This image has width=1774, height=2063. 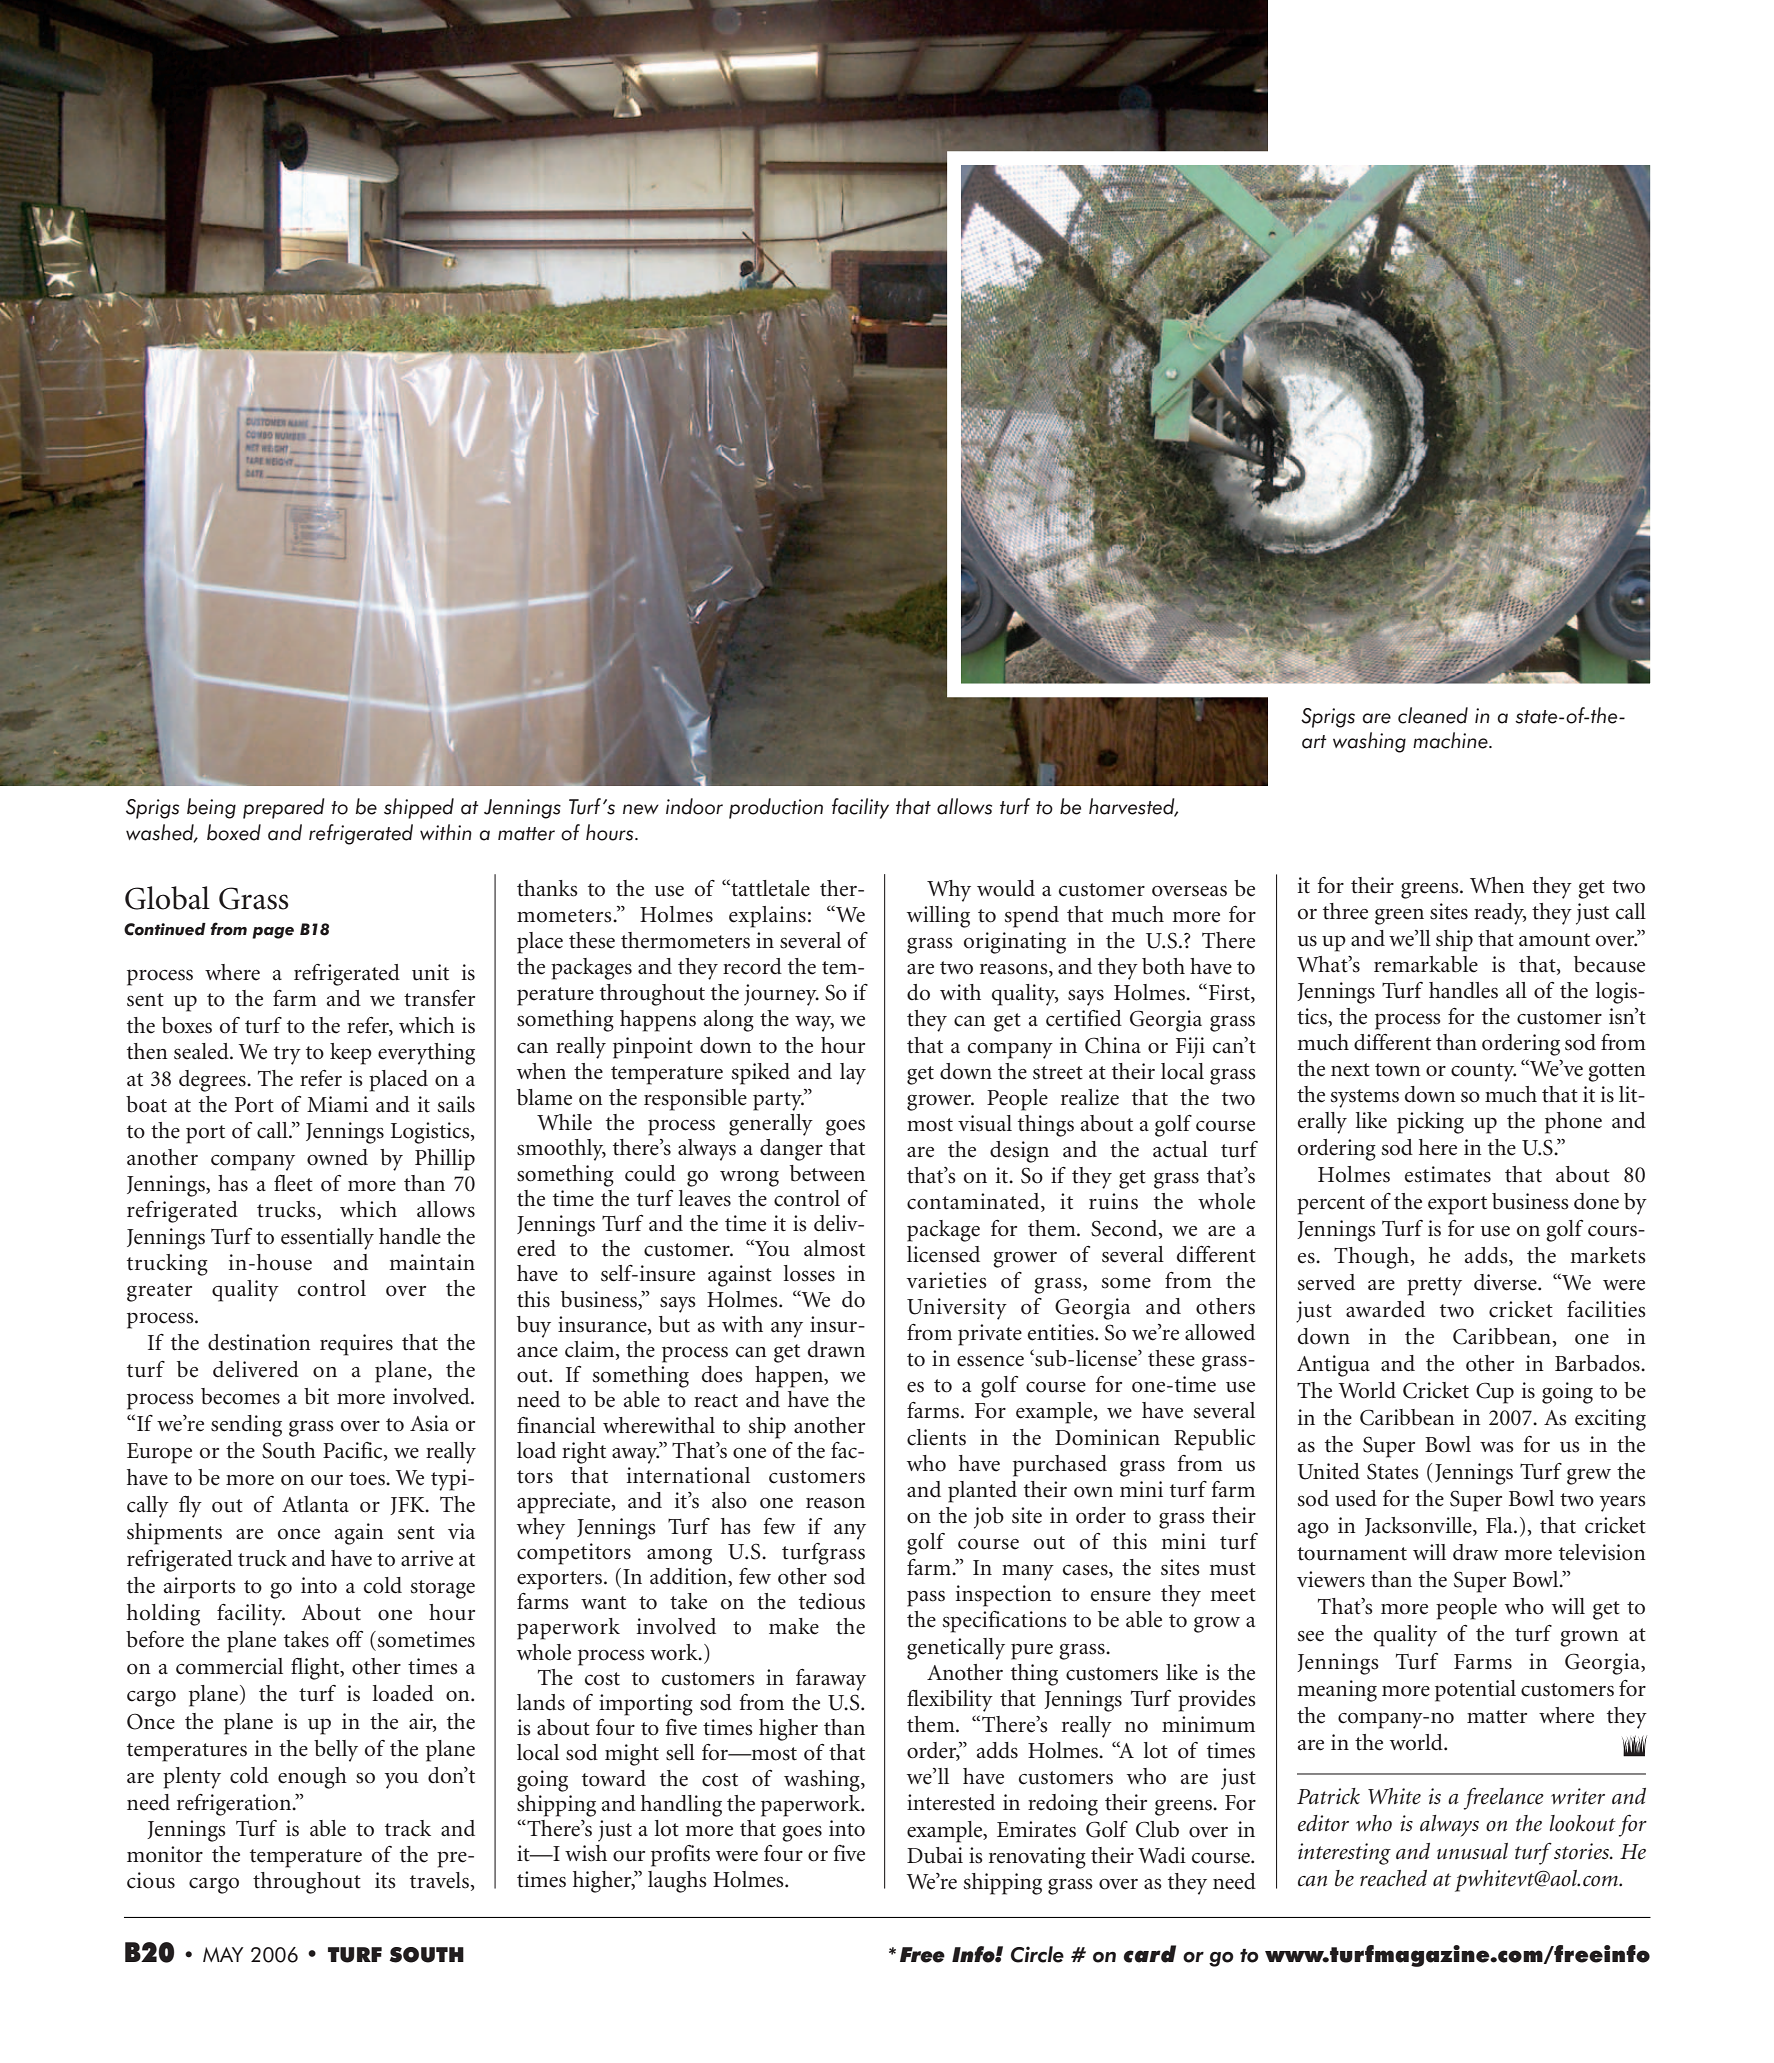 What do you see at coordinates (356, 1345) in the image?
I see `requires` at bounding box center [356, 1345].
